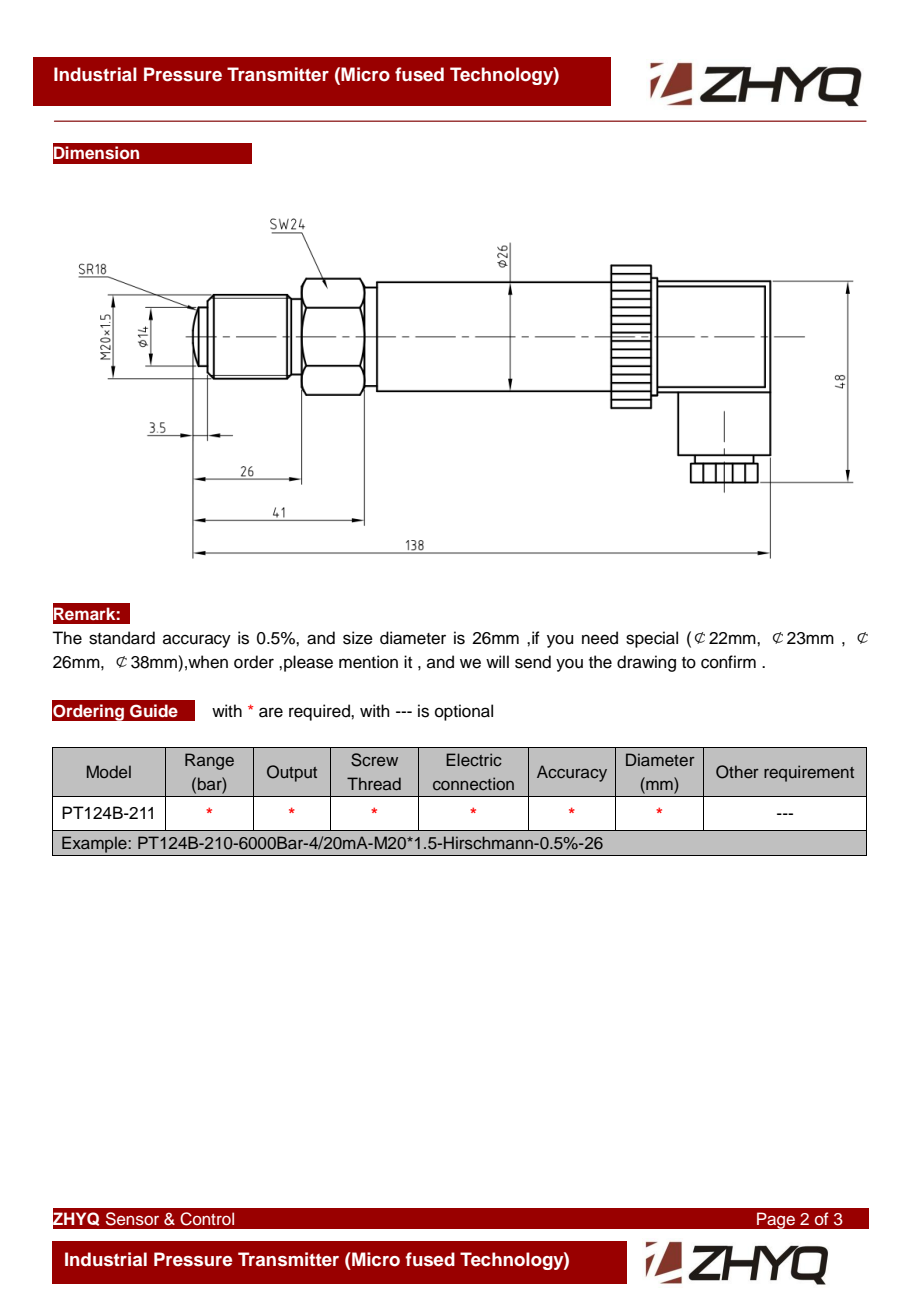 Image resolution: width=924 pixels, height=1308 pixels. What do you see at coordinates (728, 662) in the document?
I see `confirm` at bounding box center [728, 662].
